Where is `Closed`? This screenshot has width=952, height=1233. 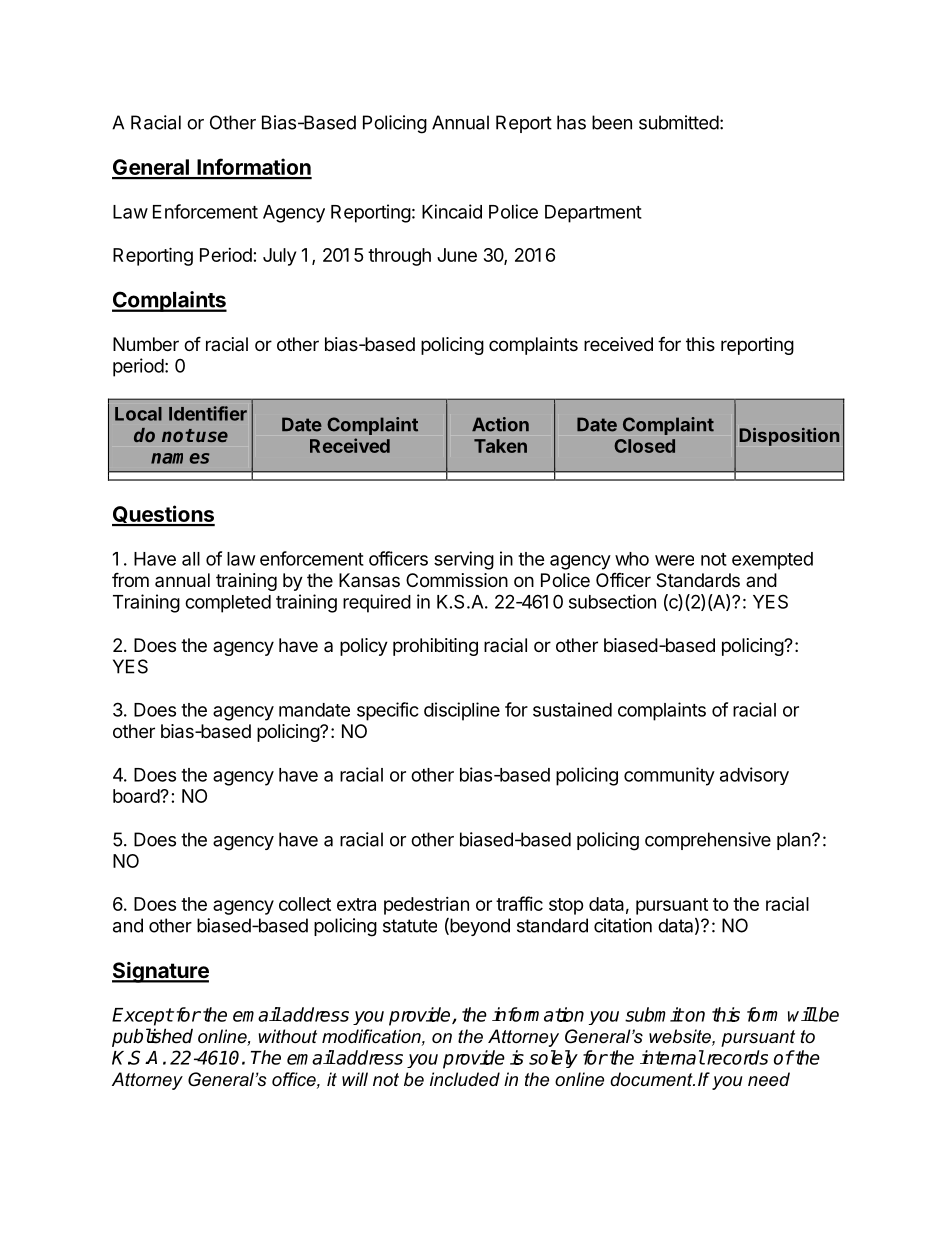 Closed is located at coordinates (644, 446).
